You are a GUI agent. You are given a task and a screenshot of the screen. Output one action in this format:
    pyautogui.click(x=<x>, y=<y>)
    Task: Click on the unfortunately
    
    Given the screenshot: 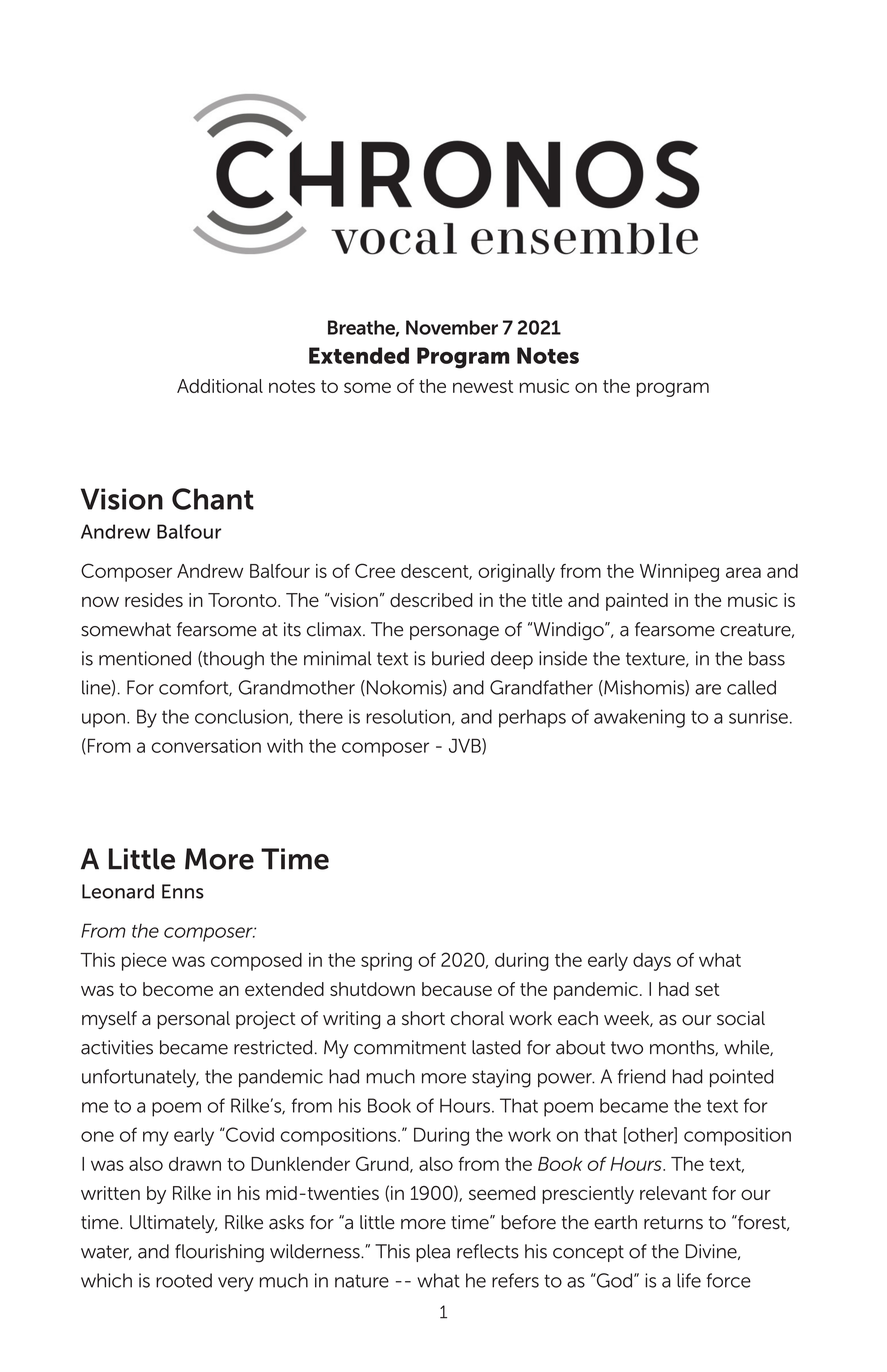 What is the action you would take?
    pyautogui.click(x=140, y=1078)
